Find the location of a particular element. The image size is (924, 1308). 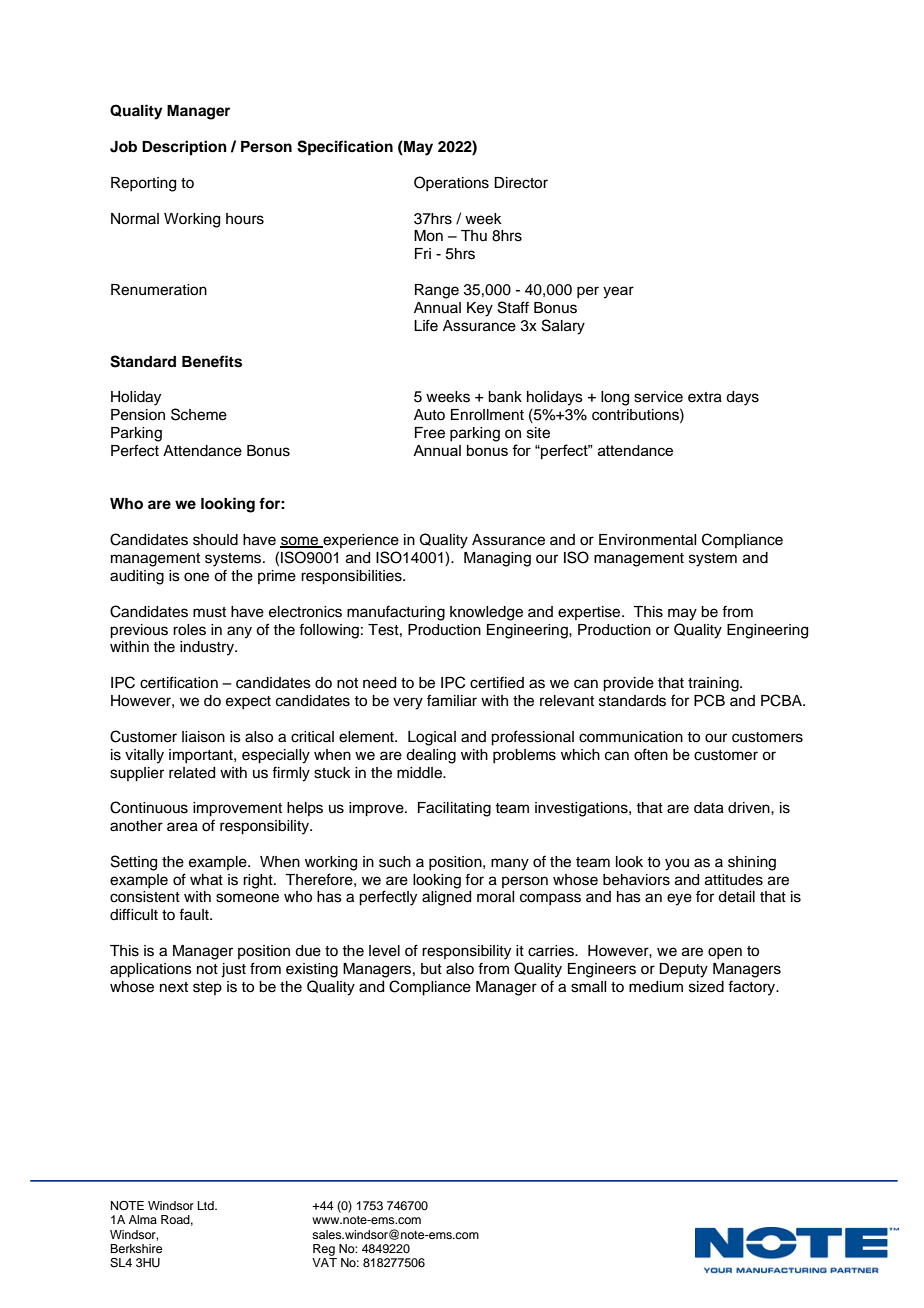

Ltd is located at coordinates (207, 1205).
